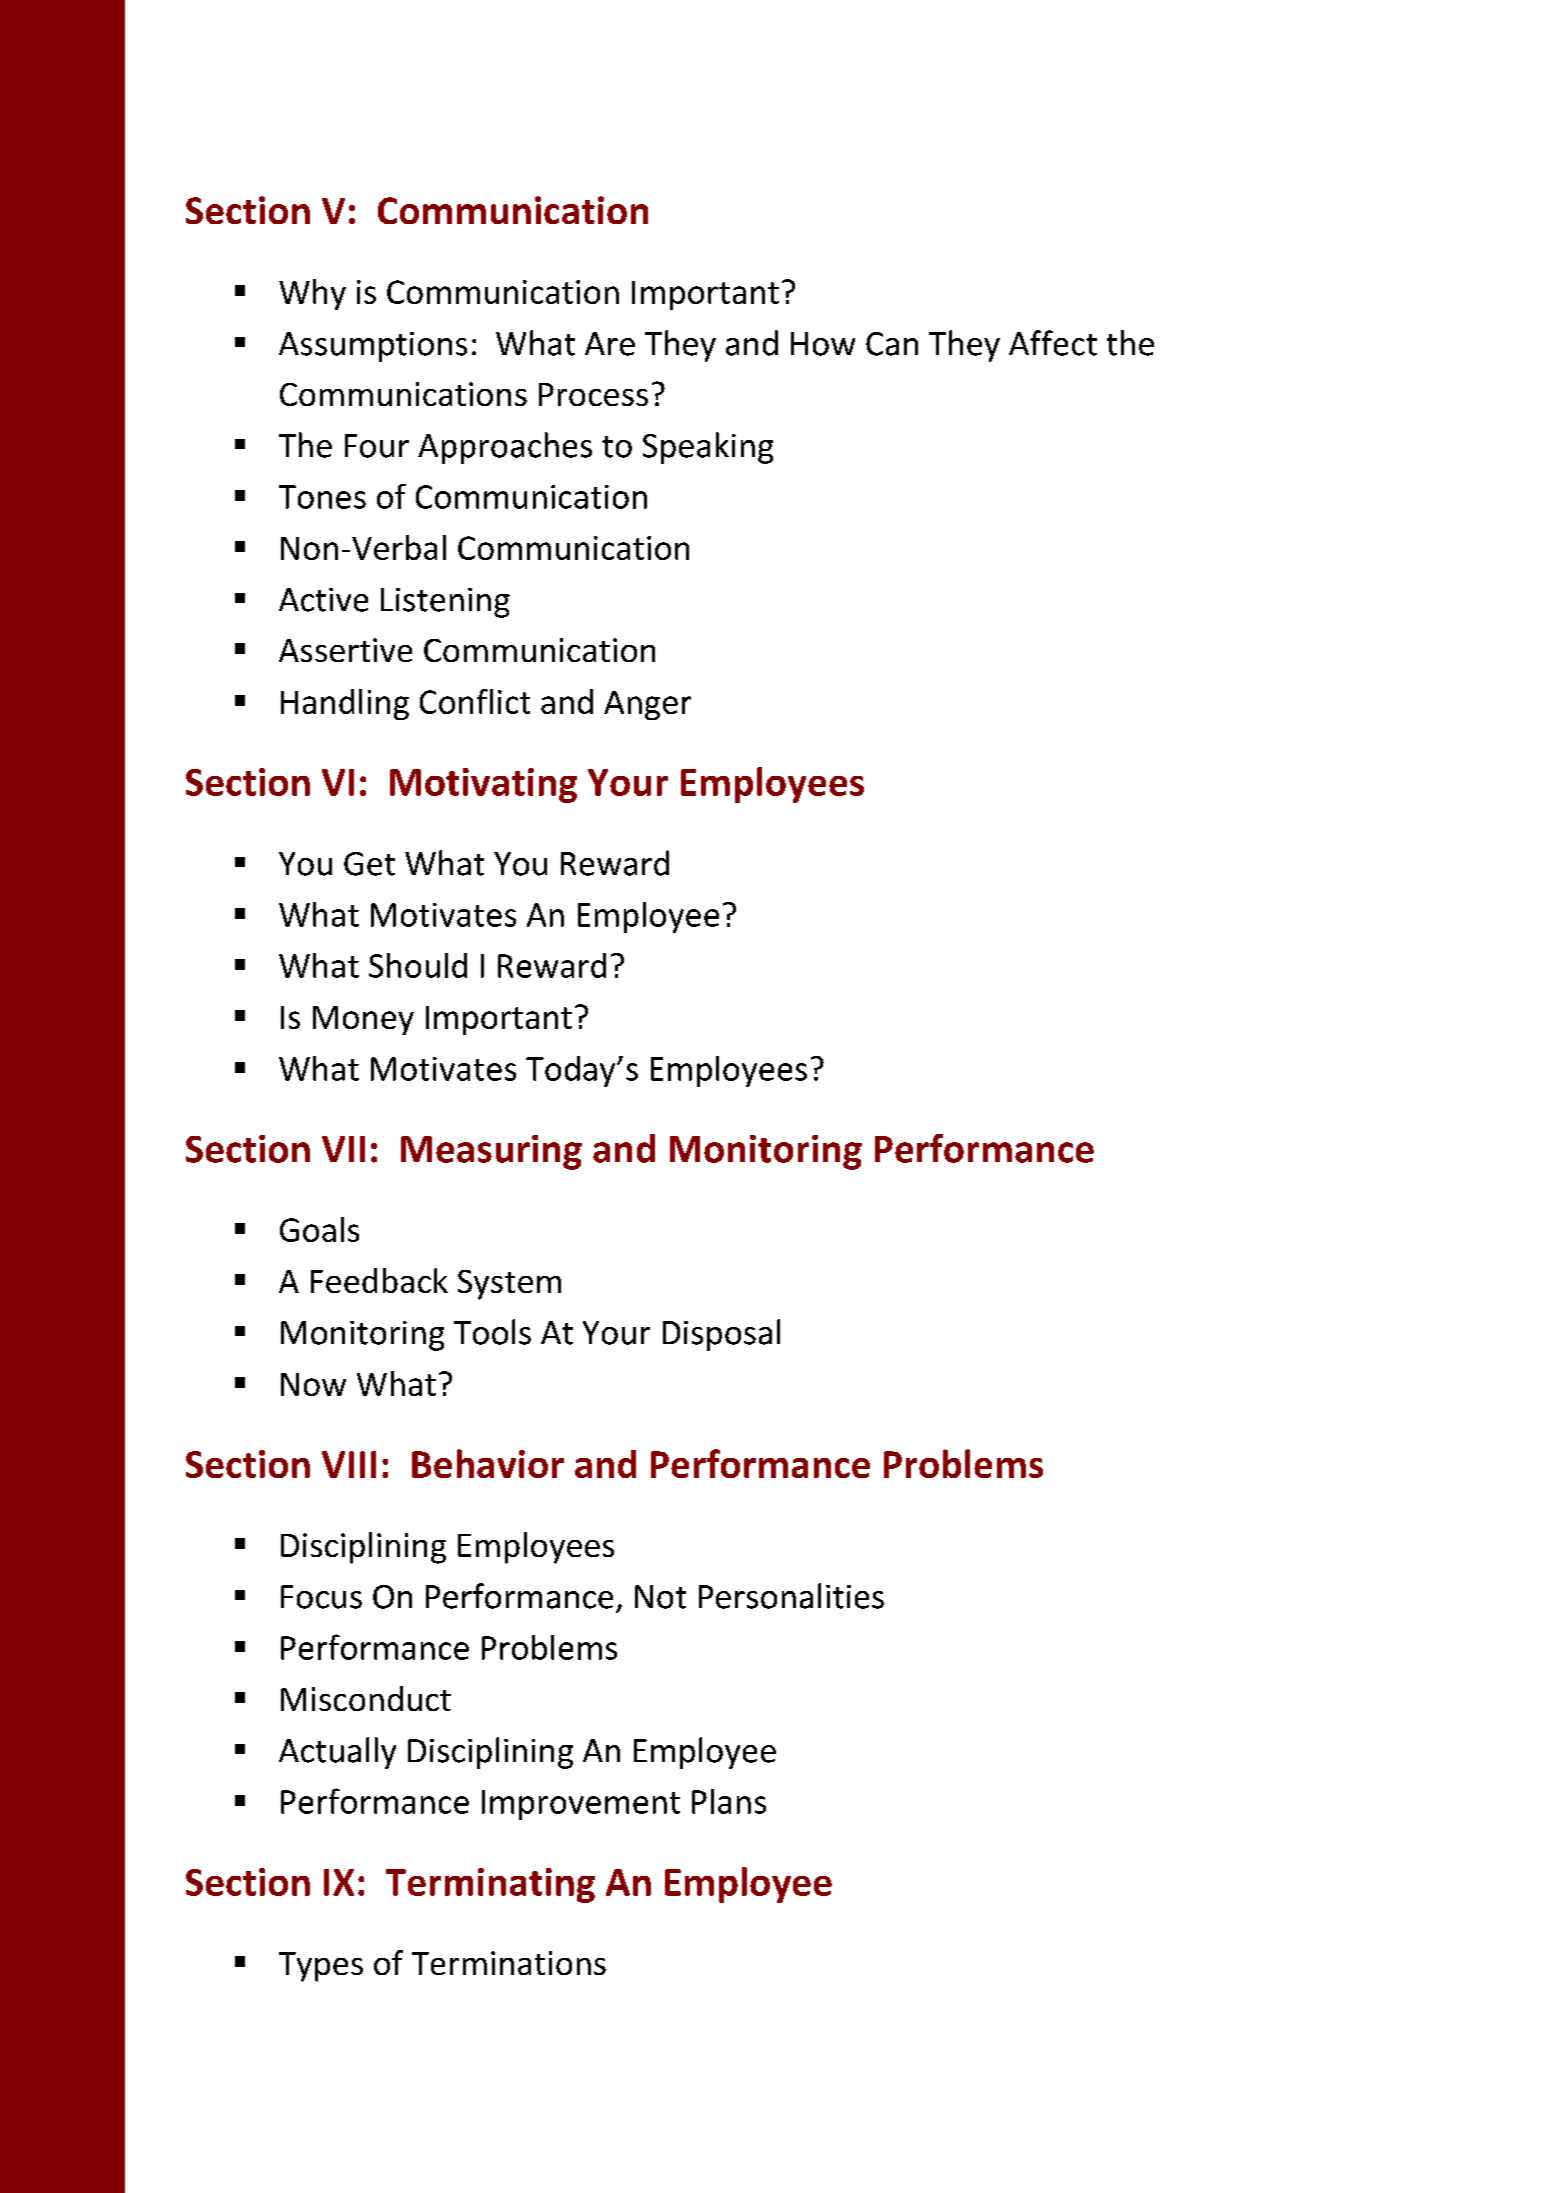 Image resolution: width=1551 pixels, height=2193 pixels. What do you see at coordinates (581, 1805) in the screenshot?
I see `Improvement` at bounding box center [581, 1805].
